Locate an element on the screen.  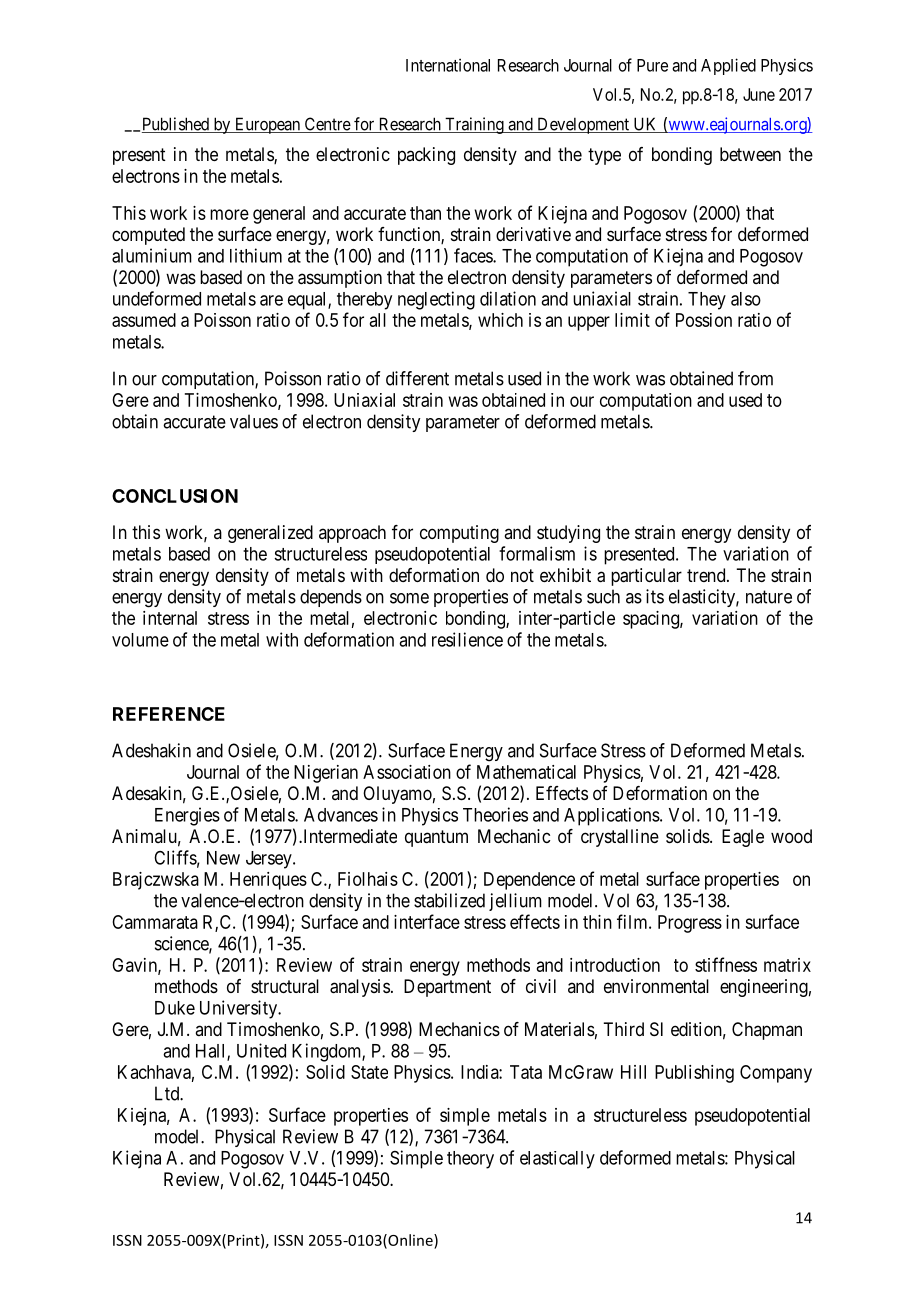
Training is located at coordinates (474, 125).
